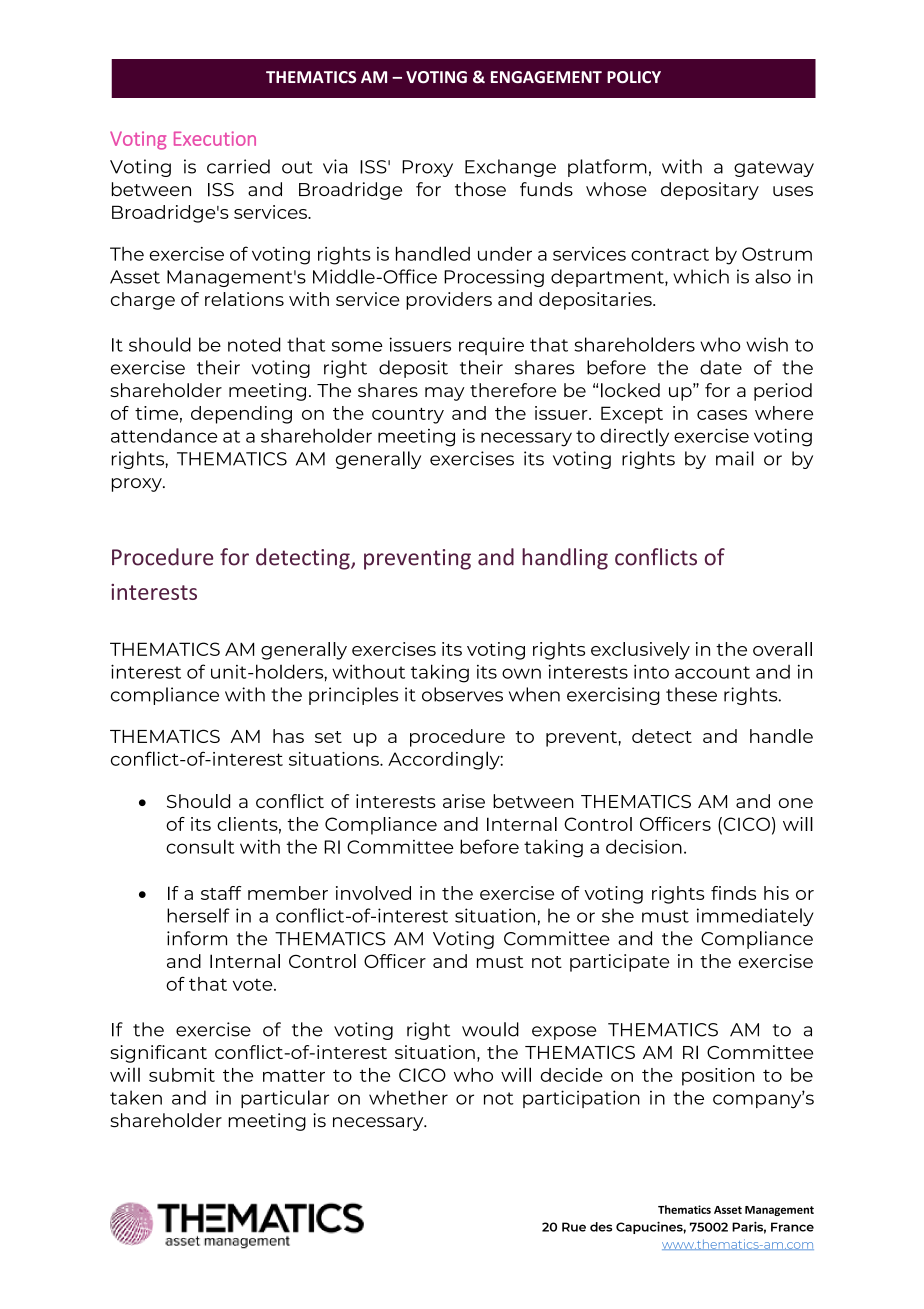  Describe the element at coordinates (712, 672) in the image. I see `account` at that location.
